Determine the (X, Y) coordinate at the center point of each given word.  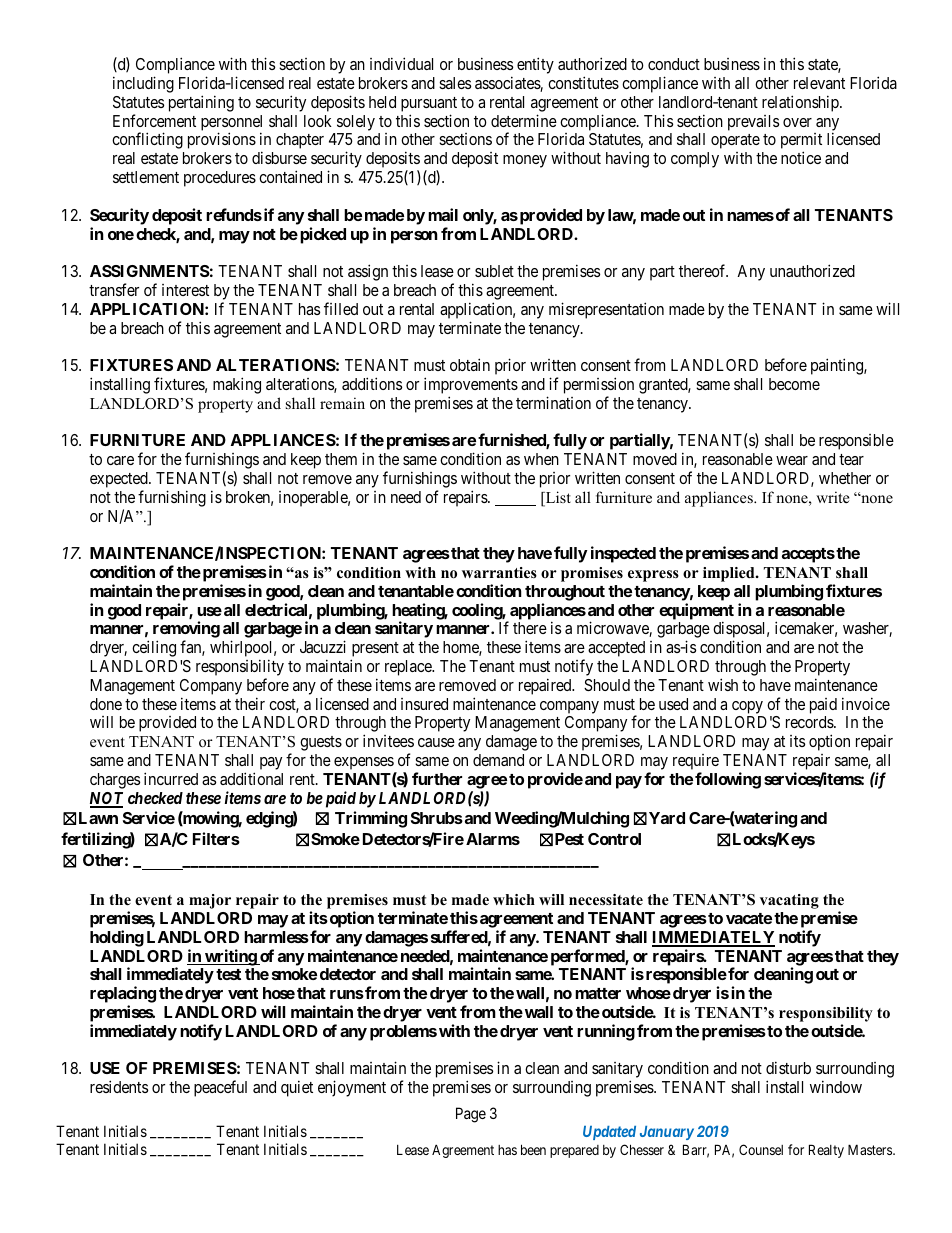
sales (455, 83)
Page (471, 1115)
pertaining (201, 103)
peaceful (220, 1088)
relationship (801, 103)
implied (730, 574)
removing (186, 631)
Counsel (761, 1149)
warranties (499, 572)
